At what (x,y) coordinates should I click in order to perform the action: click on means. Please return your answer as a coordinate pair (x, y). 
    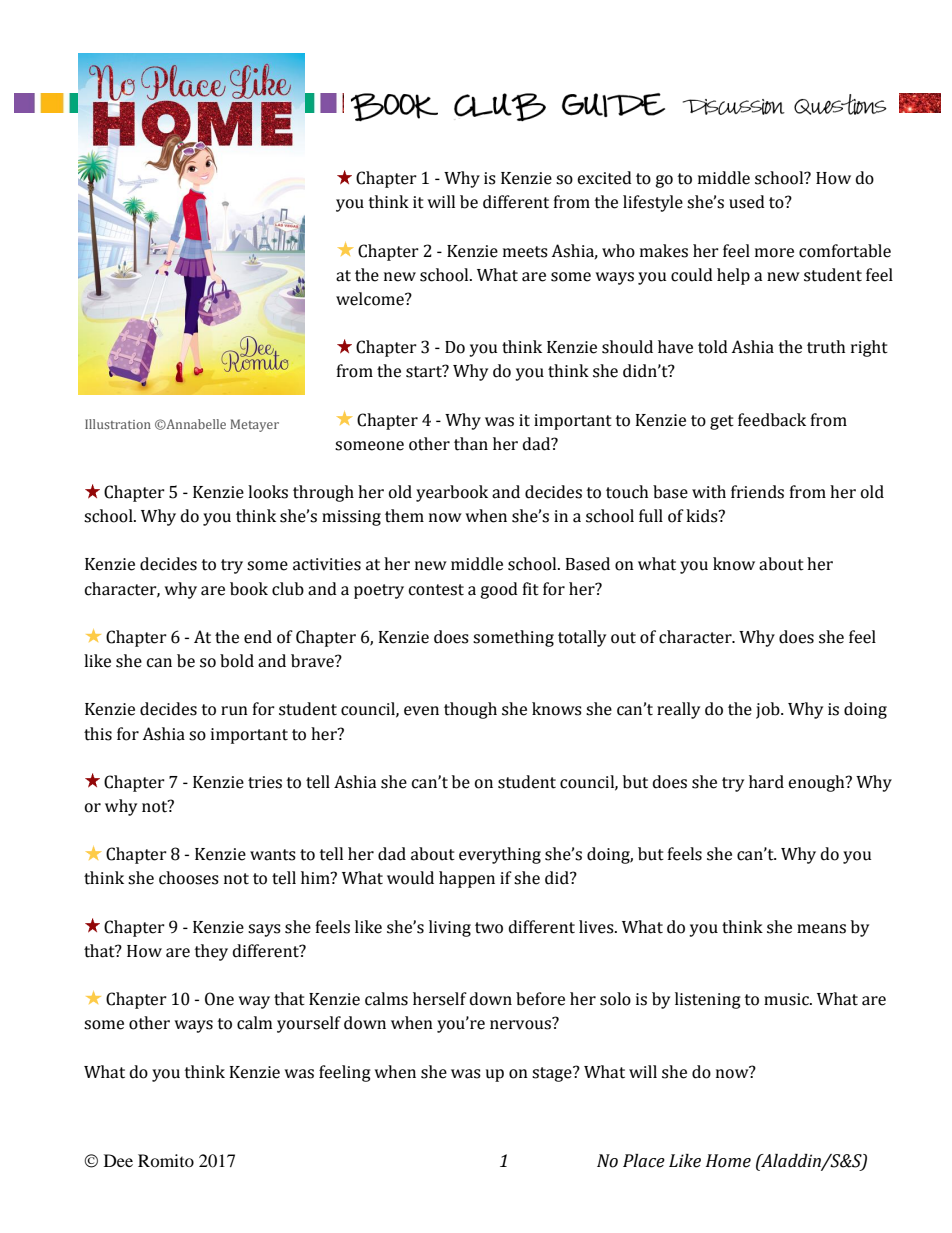
    Looking at the image, I should click on (821, 929).
